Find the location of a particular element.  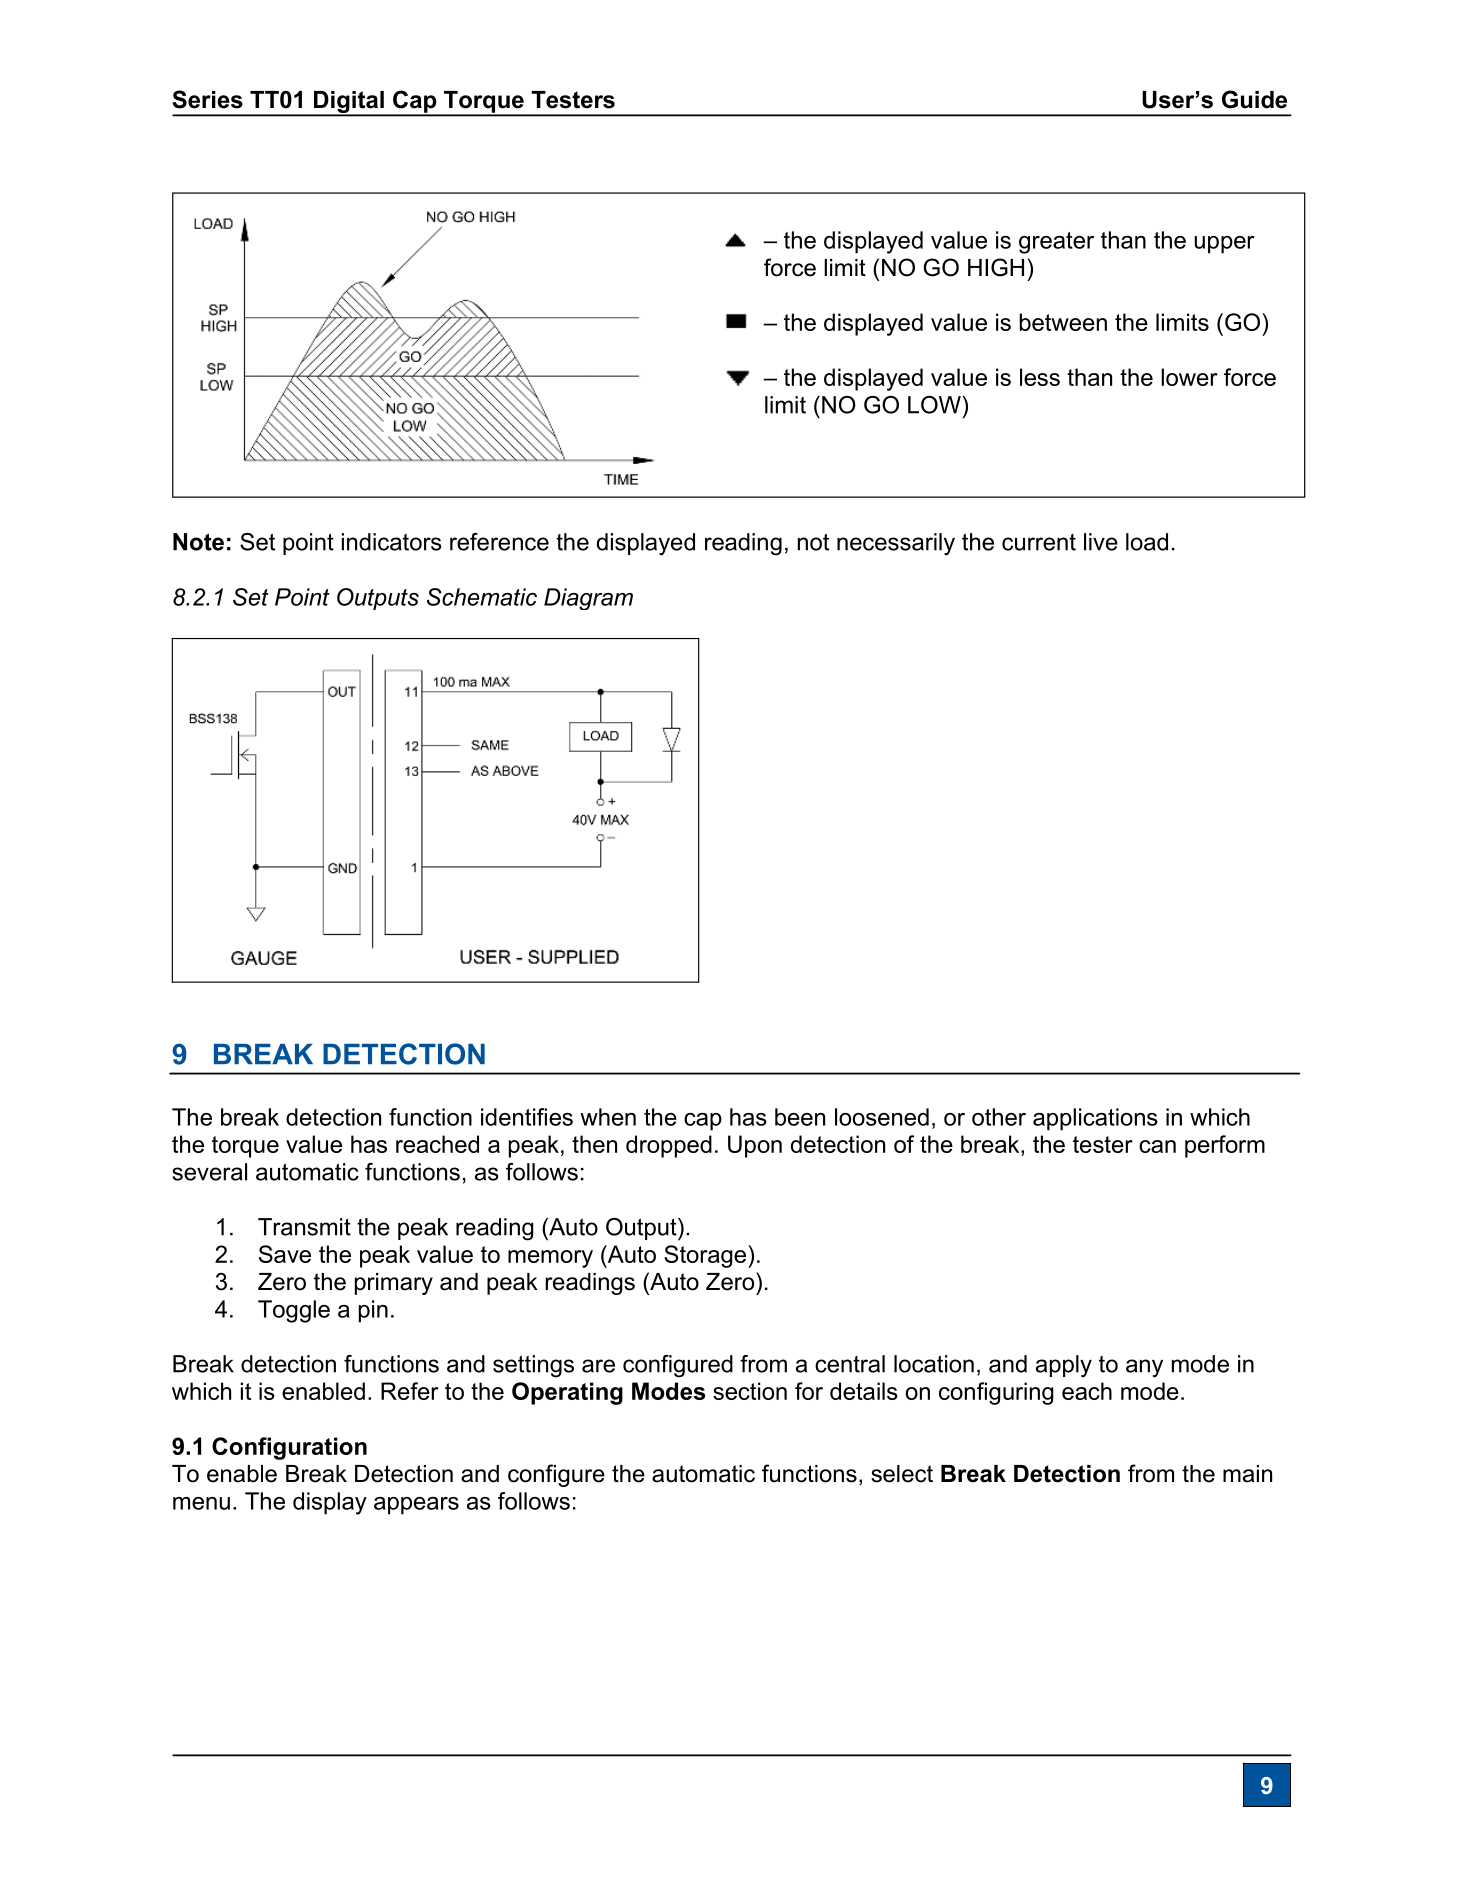

Guide is located at coordinates (1254, 99).
